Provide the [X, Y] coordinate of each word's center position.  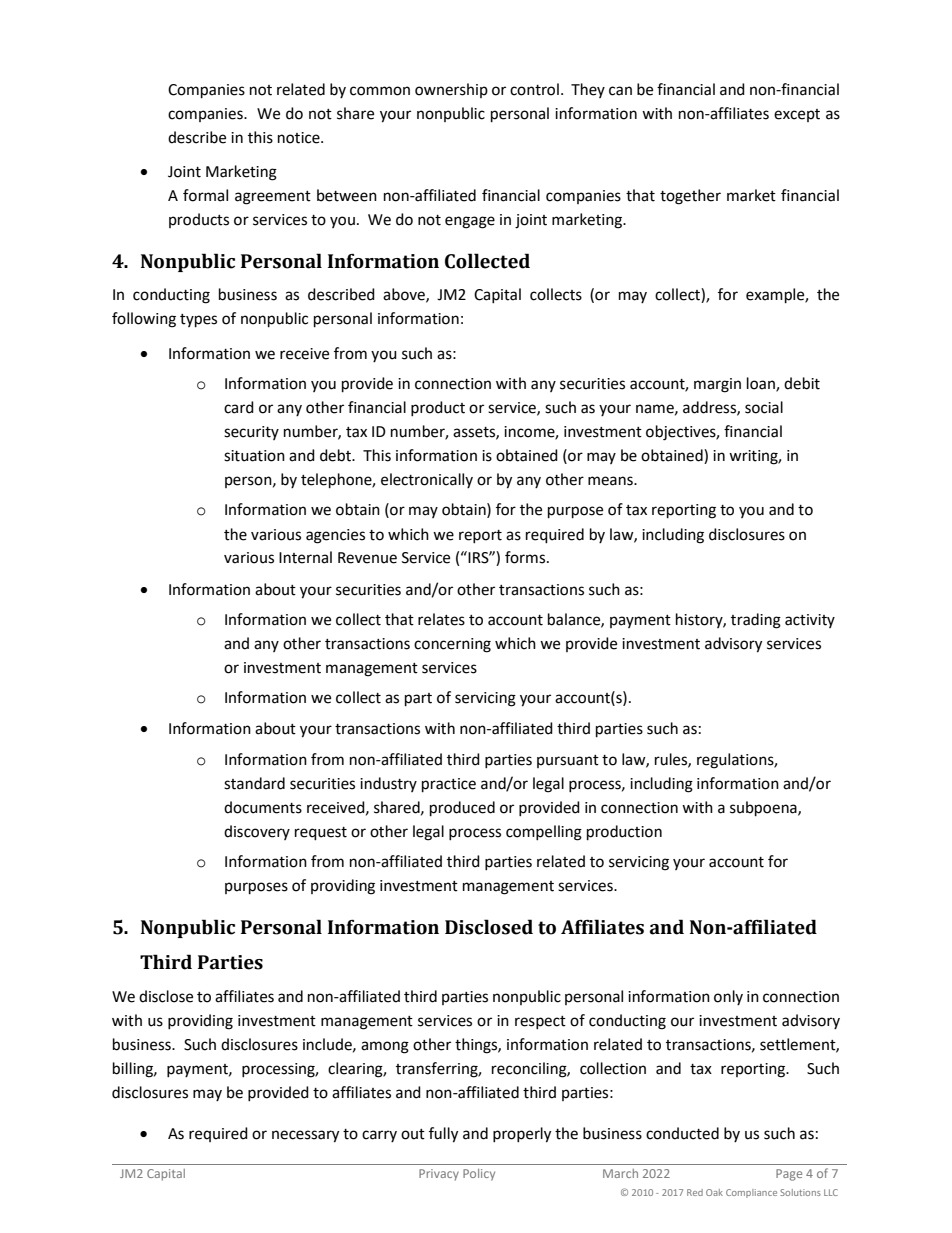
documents [263, 807]
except [797, 115]
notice [300, 138]
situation [254, 456]
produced [462, 809]
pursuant [568, 761]
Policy [479, 1175]
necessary [305, 1136]
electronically [427, 480]
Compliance [751, 1193]
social [764, 407]
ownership [451, 90]
